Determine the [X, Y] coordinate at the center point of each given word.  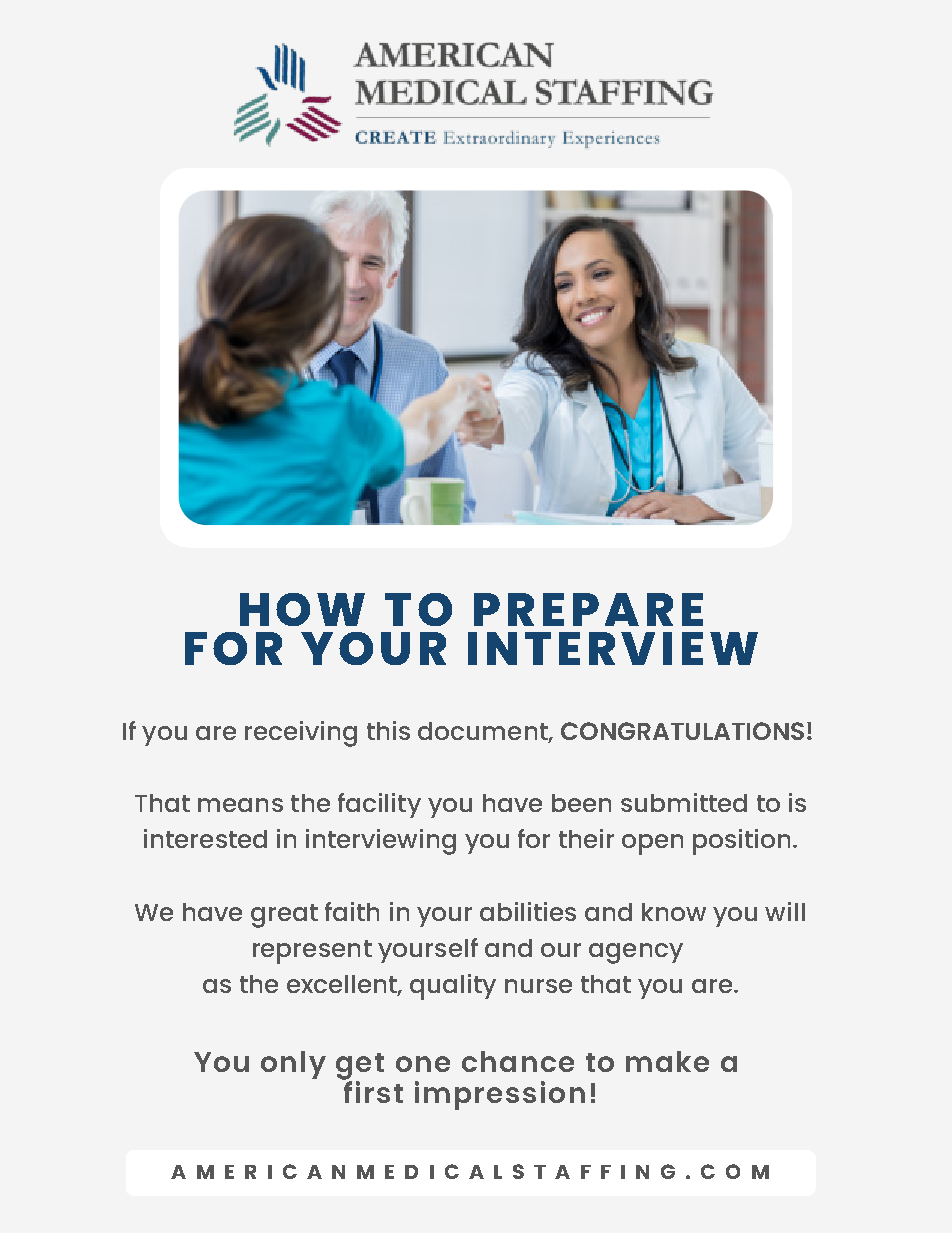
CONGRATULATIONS [682, 731]
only [293, 1065]
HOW [302, 609]
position [741, 842]
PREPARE [588, 609]
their [586, 838]
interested [205, 838]
